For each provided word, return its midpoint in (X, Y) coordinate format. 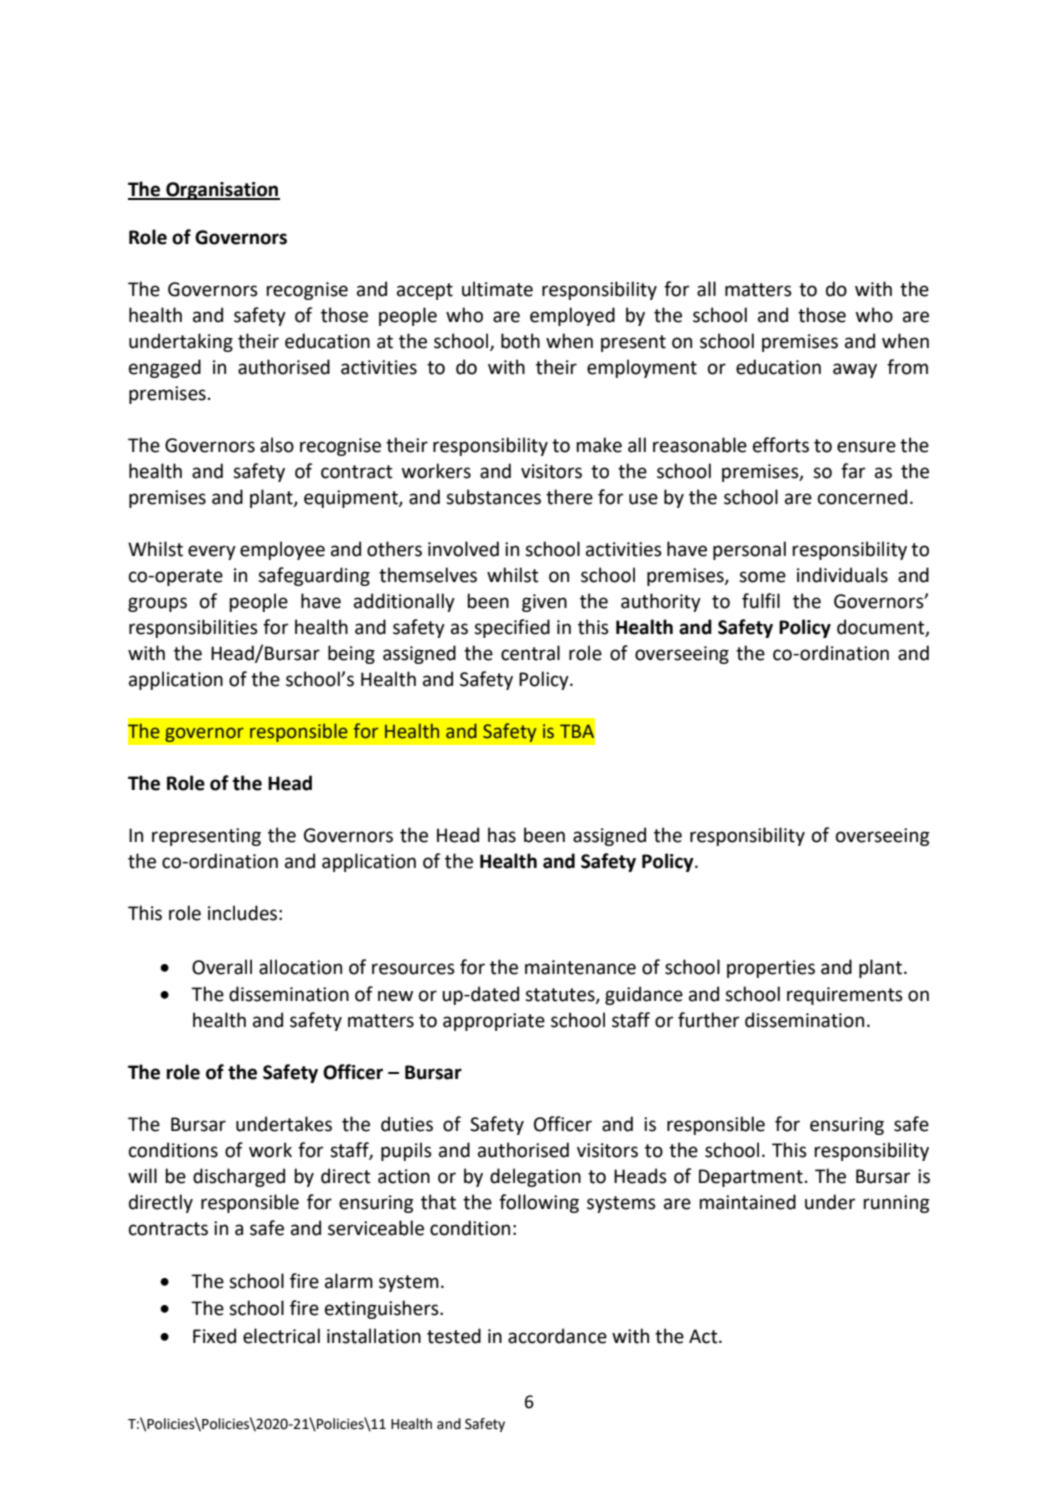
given (544, 603)
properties (771, 969)
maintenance (580, 967)
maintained (747, 1202)
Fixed (214, 1336)
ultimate (497, 289)
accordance (557, 1336)
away (855, 370)
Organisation (222, 191)
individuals (842, 575)
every (212, 552)
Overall (222, 967)
